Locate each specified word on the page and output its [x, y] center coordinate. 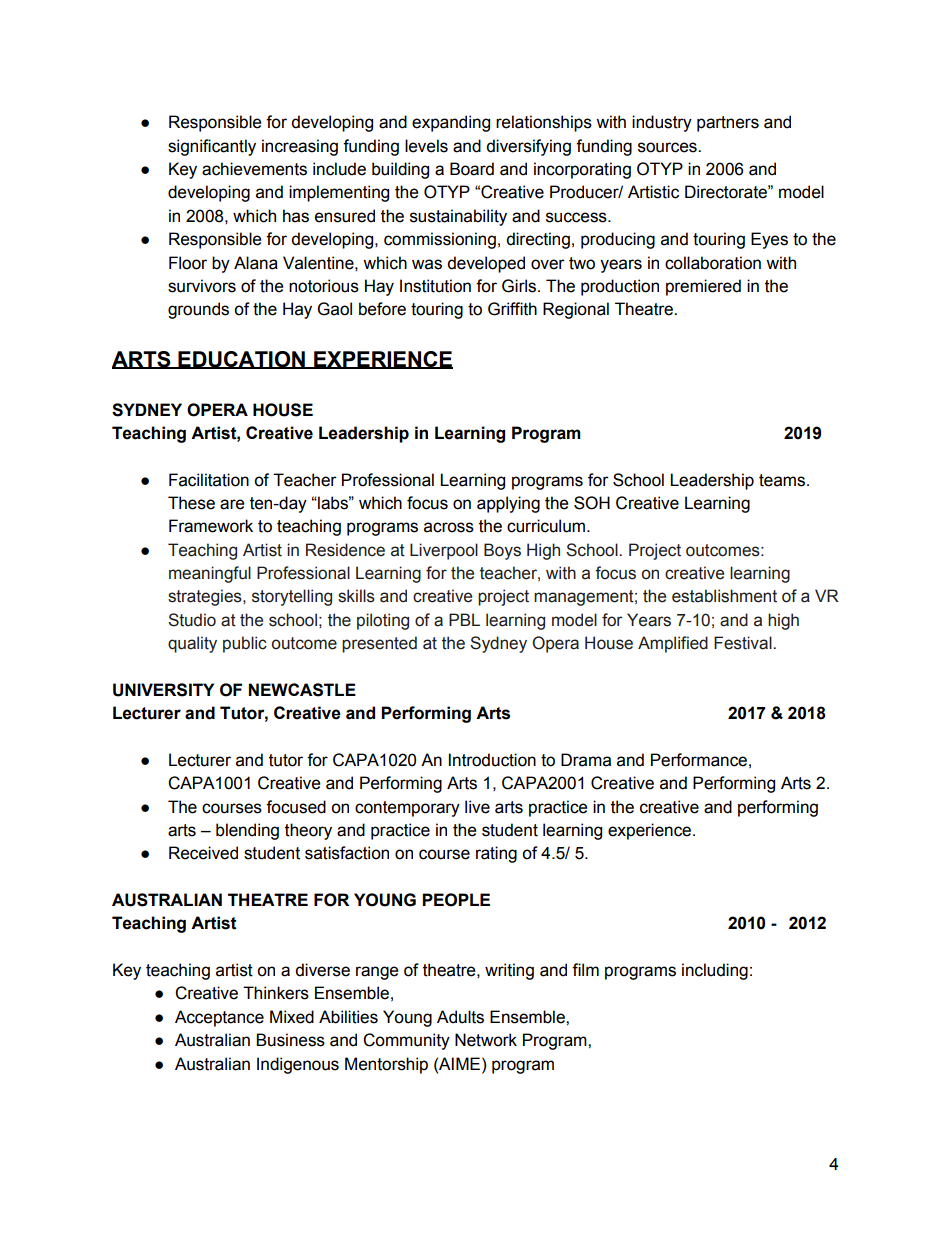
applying [508, 504]
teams [783, 480]
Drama [586, 760]
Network [486, 1040]
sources [668, 147]
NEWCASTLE [302, 690]
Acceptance [219, 1018]
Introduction [492, 760]
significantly [212, 147]
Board [472, 169]
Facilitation [209, 480]
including [715, 971]
